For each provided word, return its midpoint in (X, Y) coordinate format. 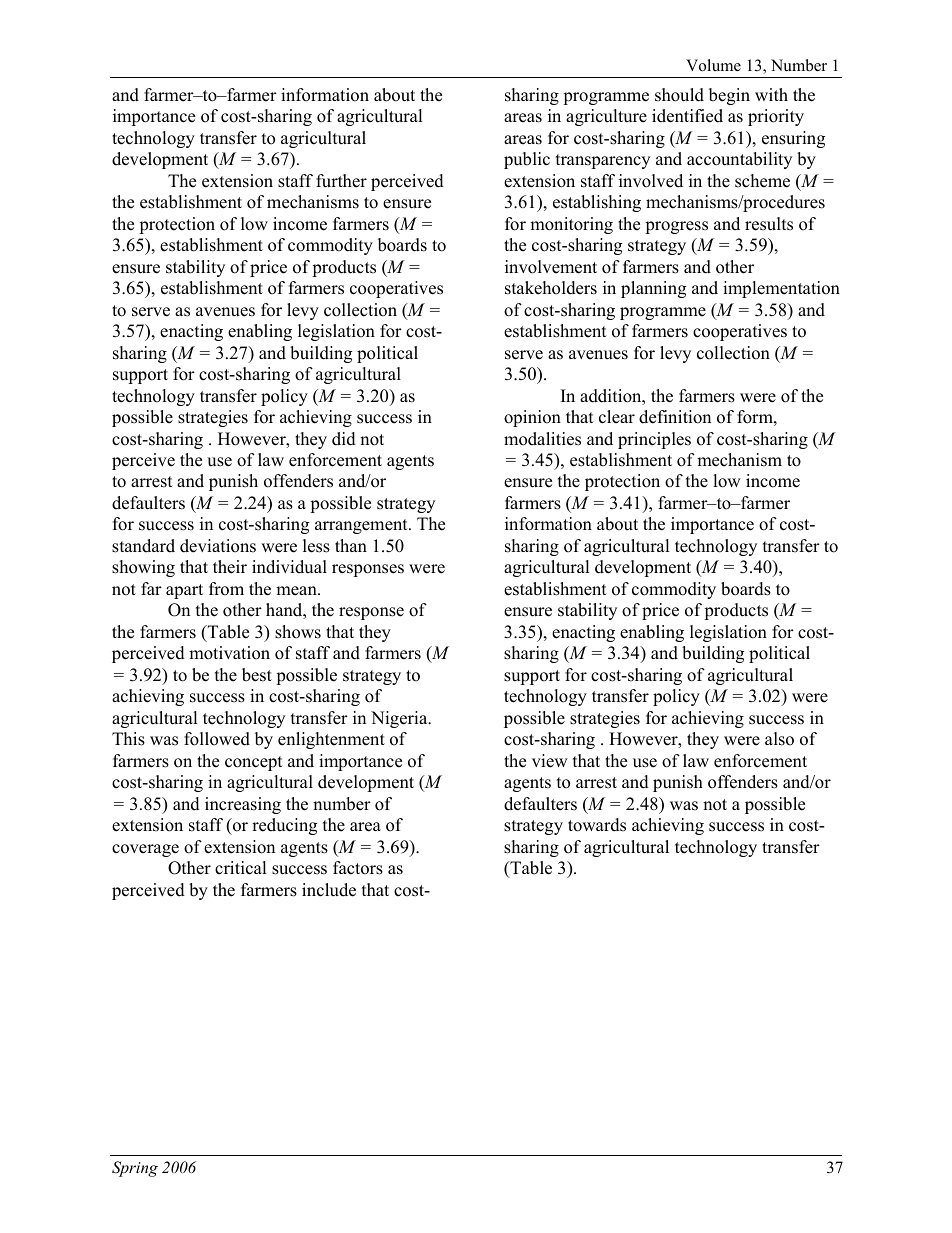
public (527, 160)
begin (729, 96)
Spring (135, 1169)
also (779, 739)
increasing (243, 805)
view (550, 761)
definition (675, 417)
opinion (532, 418)
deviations (218, 546)
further (341, 181)
